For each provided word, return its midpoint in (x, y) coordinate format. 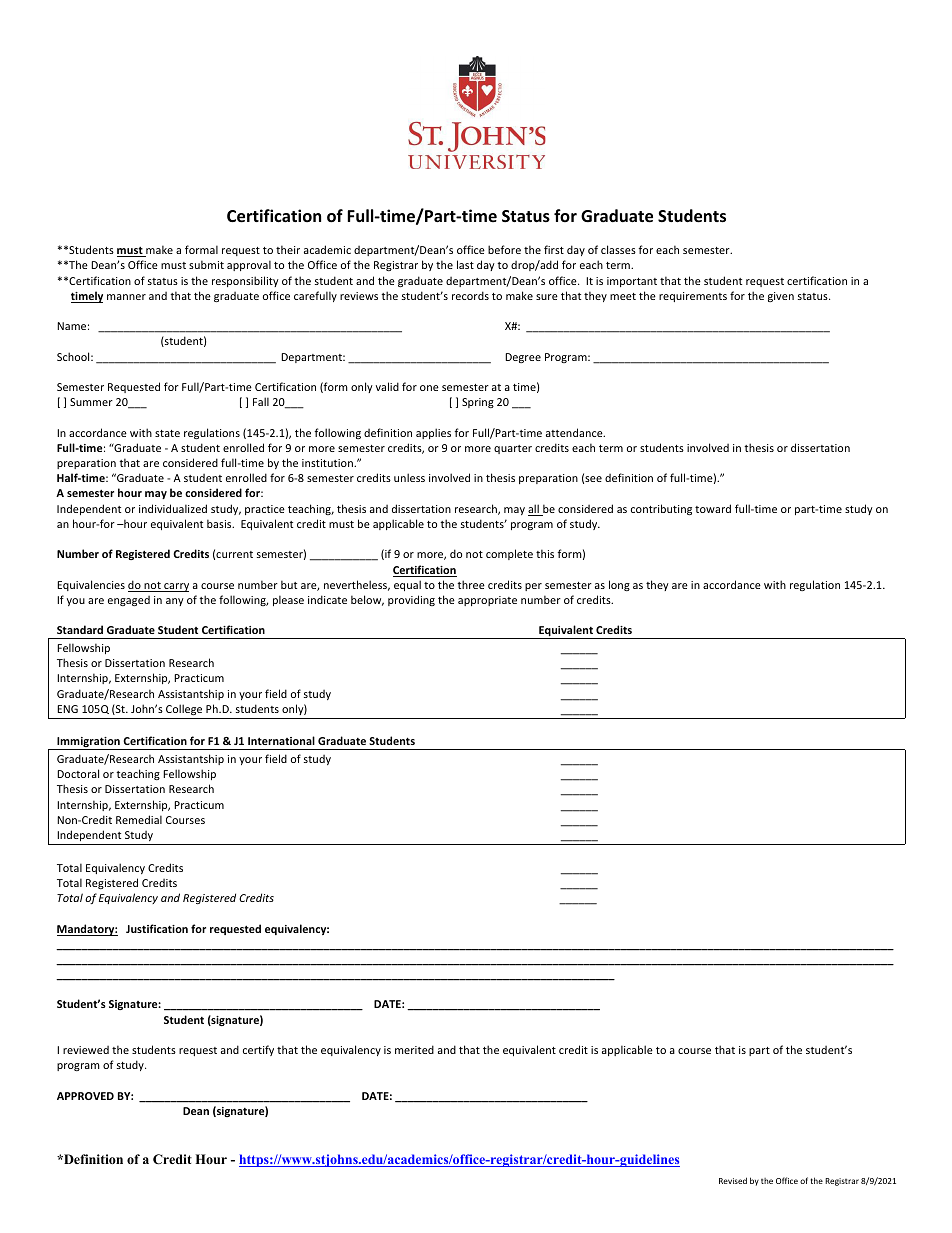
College (184, 709)
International (281, 740)
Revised (733, 1180)
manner (126, 297)
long (619, 585)
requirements (693, 297)
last (465, 264)
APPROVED (85, 1096)
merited (414, 1049)
